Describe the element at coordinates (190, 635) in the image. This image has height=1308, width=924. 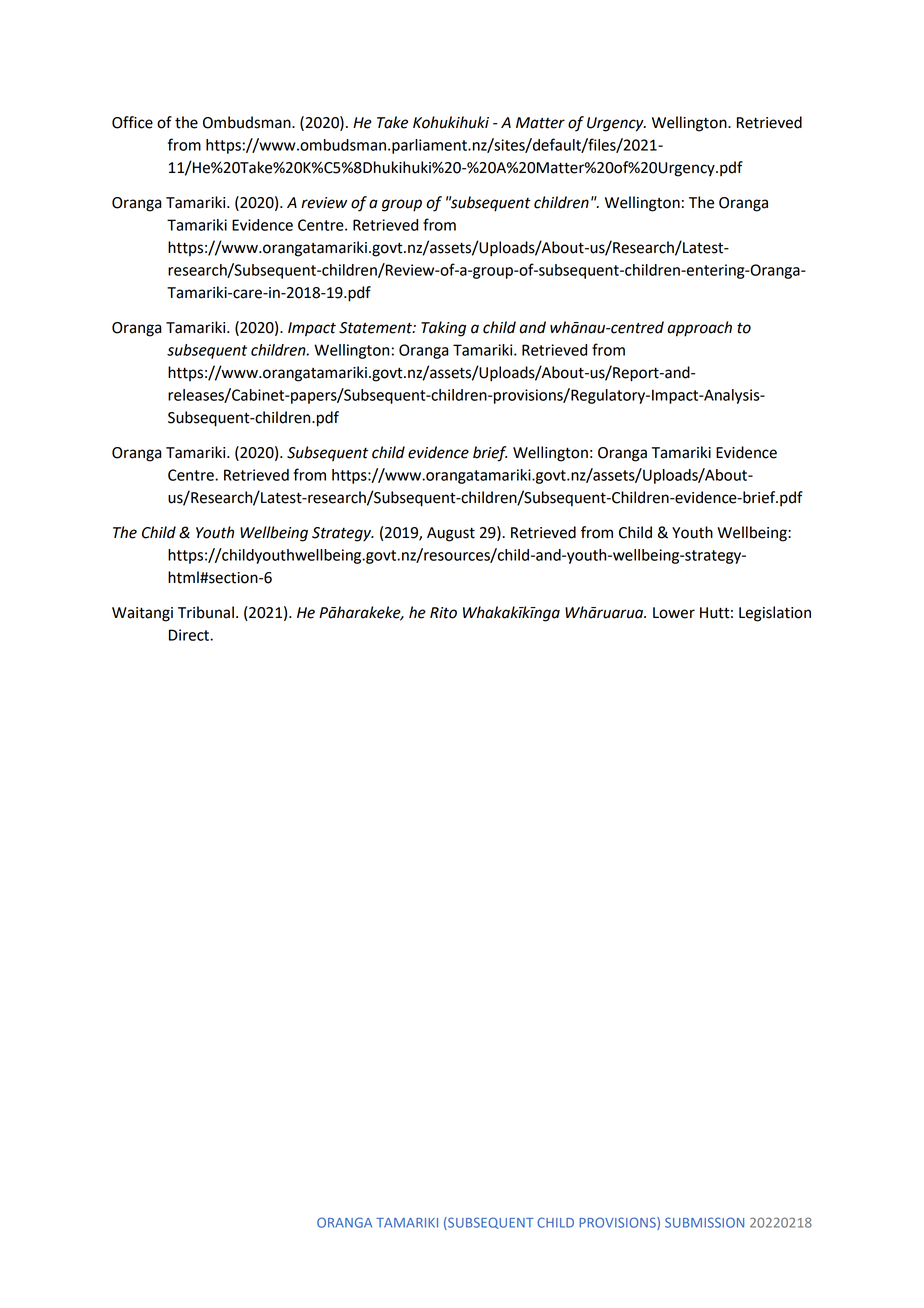
I see `Direct` at that location.
